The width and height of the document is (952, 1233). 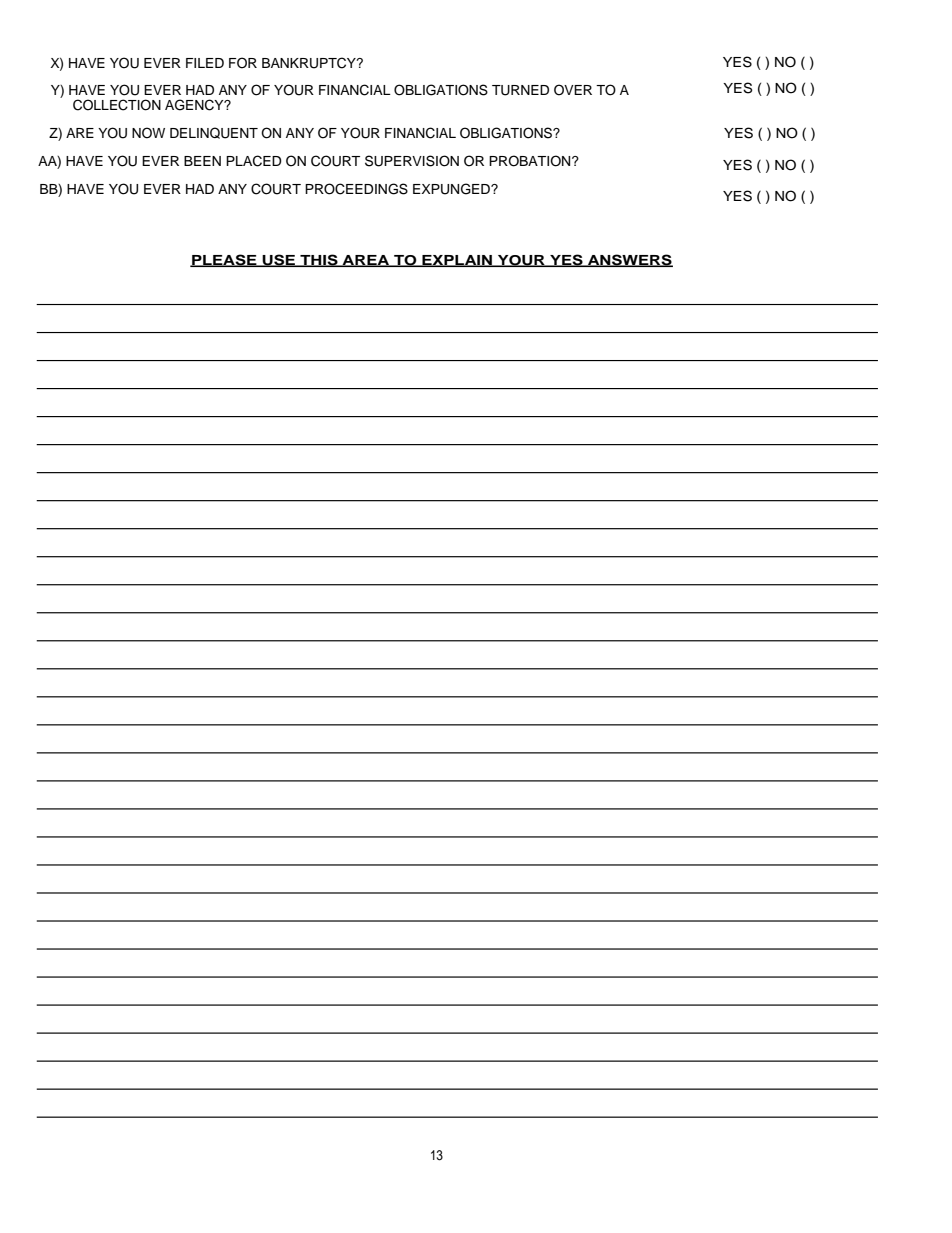 I want to click on PROBATION, so click(x=531, y=161).
